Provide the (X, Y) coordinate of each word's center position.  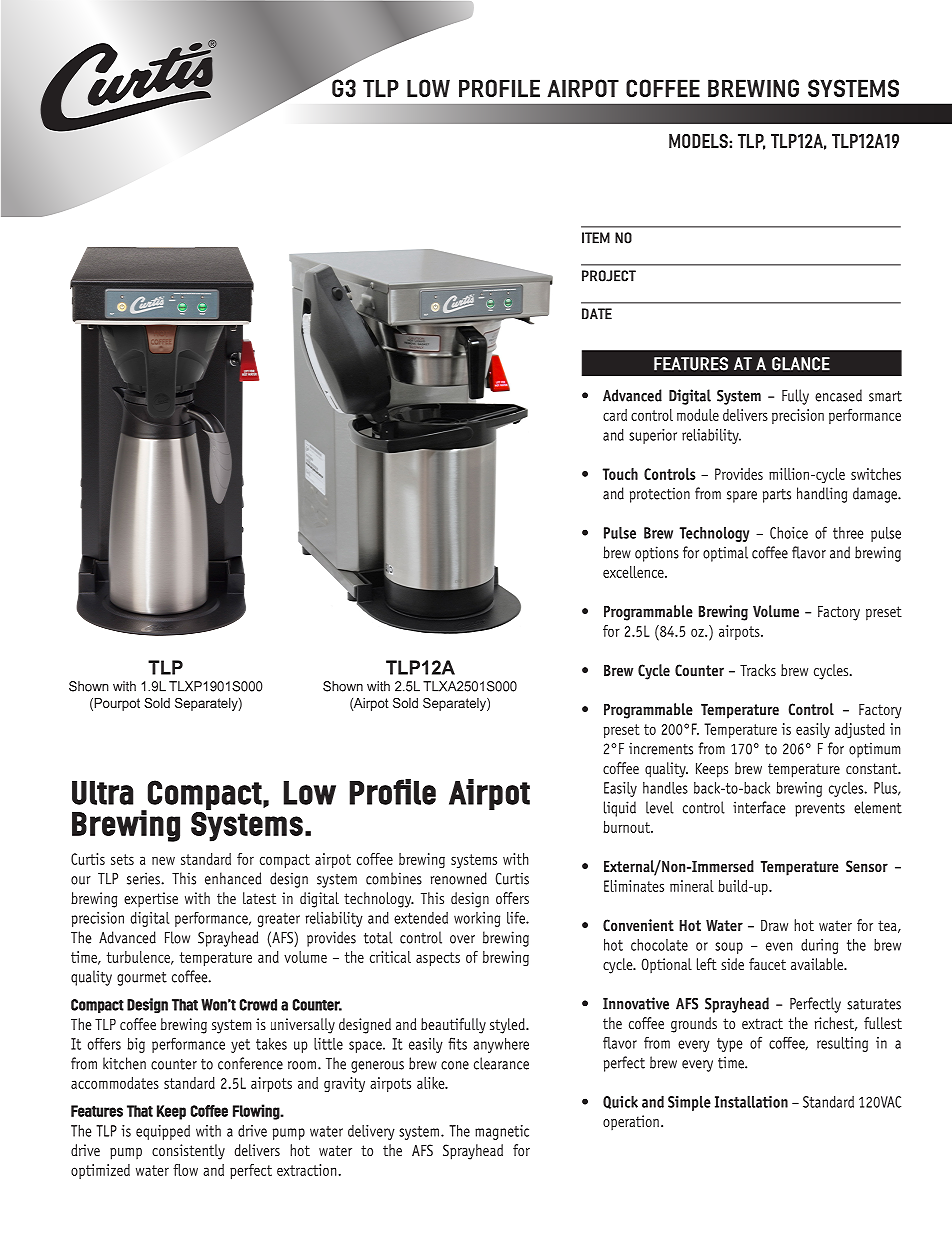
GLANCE (801, 364)
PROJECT (609, 276)
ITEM (596, 237)
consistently (188, 1152)
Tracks (758, 670)
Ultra (102, 793)
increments (661, 748)
